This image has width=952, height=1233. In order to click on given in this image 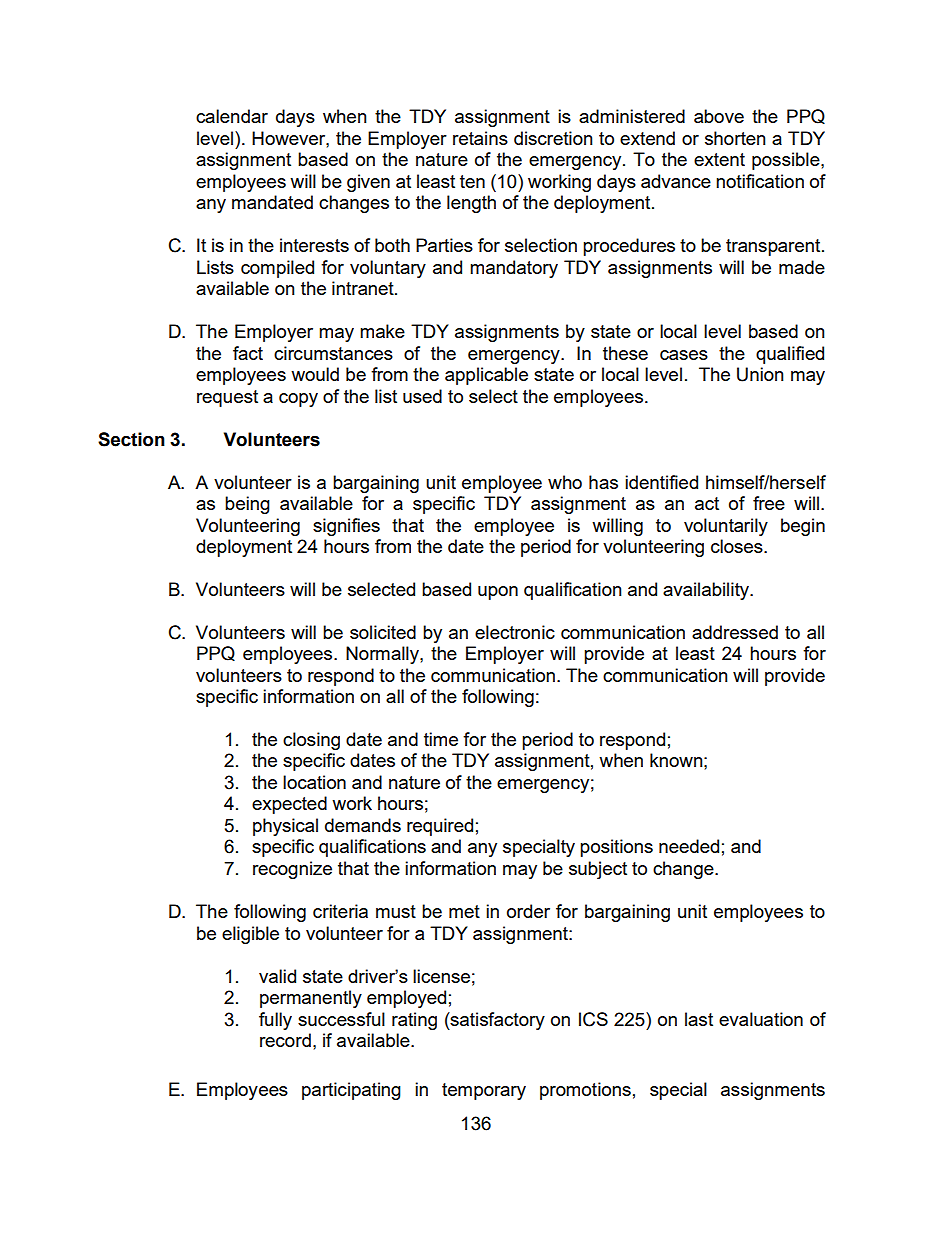, I will do `click(368, 183)`.
